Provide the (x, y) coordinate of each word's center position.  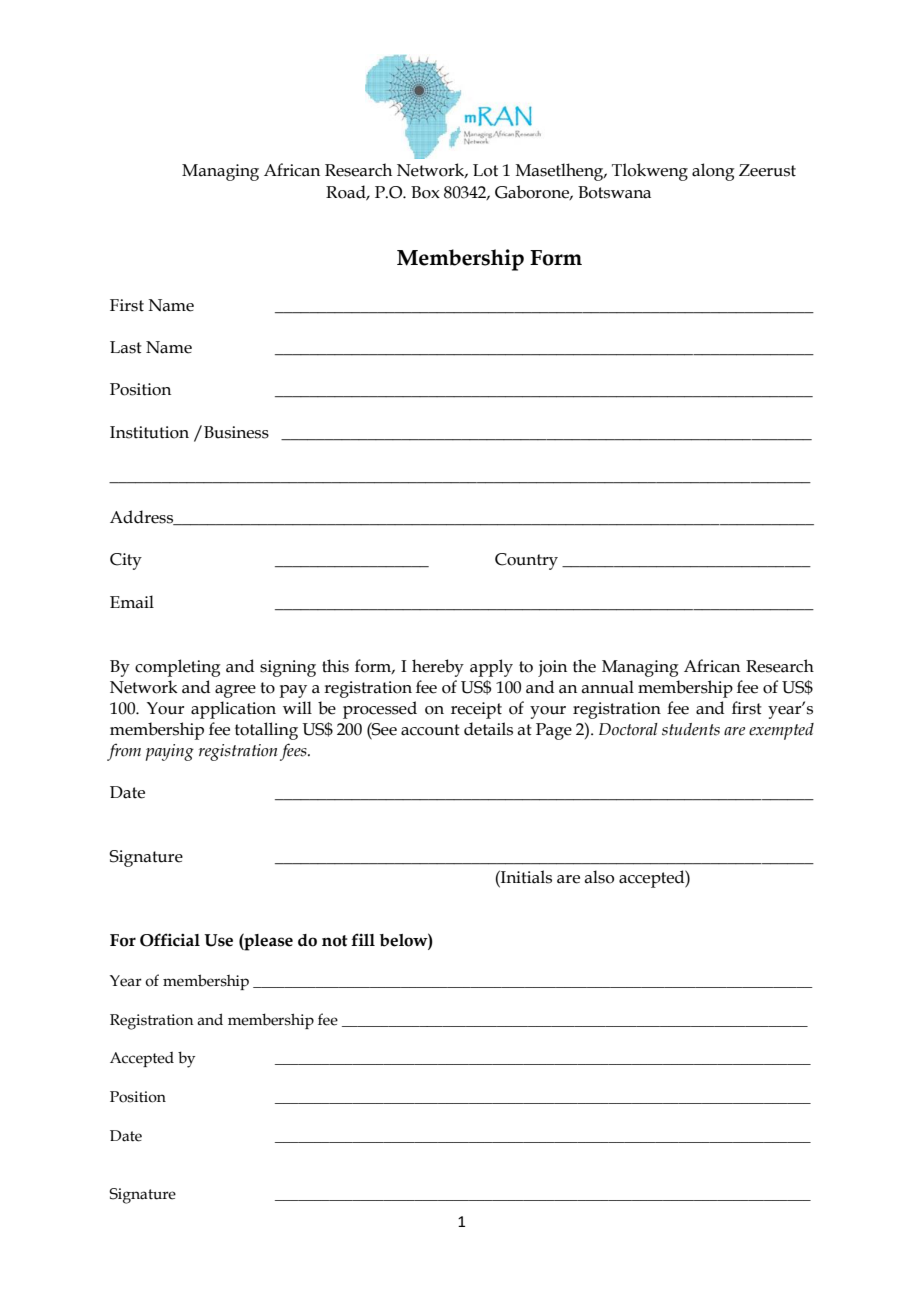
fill (363, 939)
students (691, 729)
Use (218, 940)
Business (236, 432)
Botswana (614, 192)
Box (425, 192)
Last (126, 347)
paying (169, 752)
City (126, 561)
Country (526, 561)
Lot (485, 170)
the (584, 666)
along (713, 172)
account (430, 730)
